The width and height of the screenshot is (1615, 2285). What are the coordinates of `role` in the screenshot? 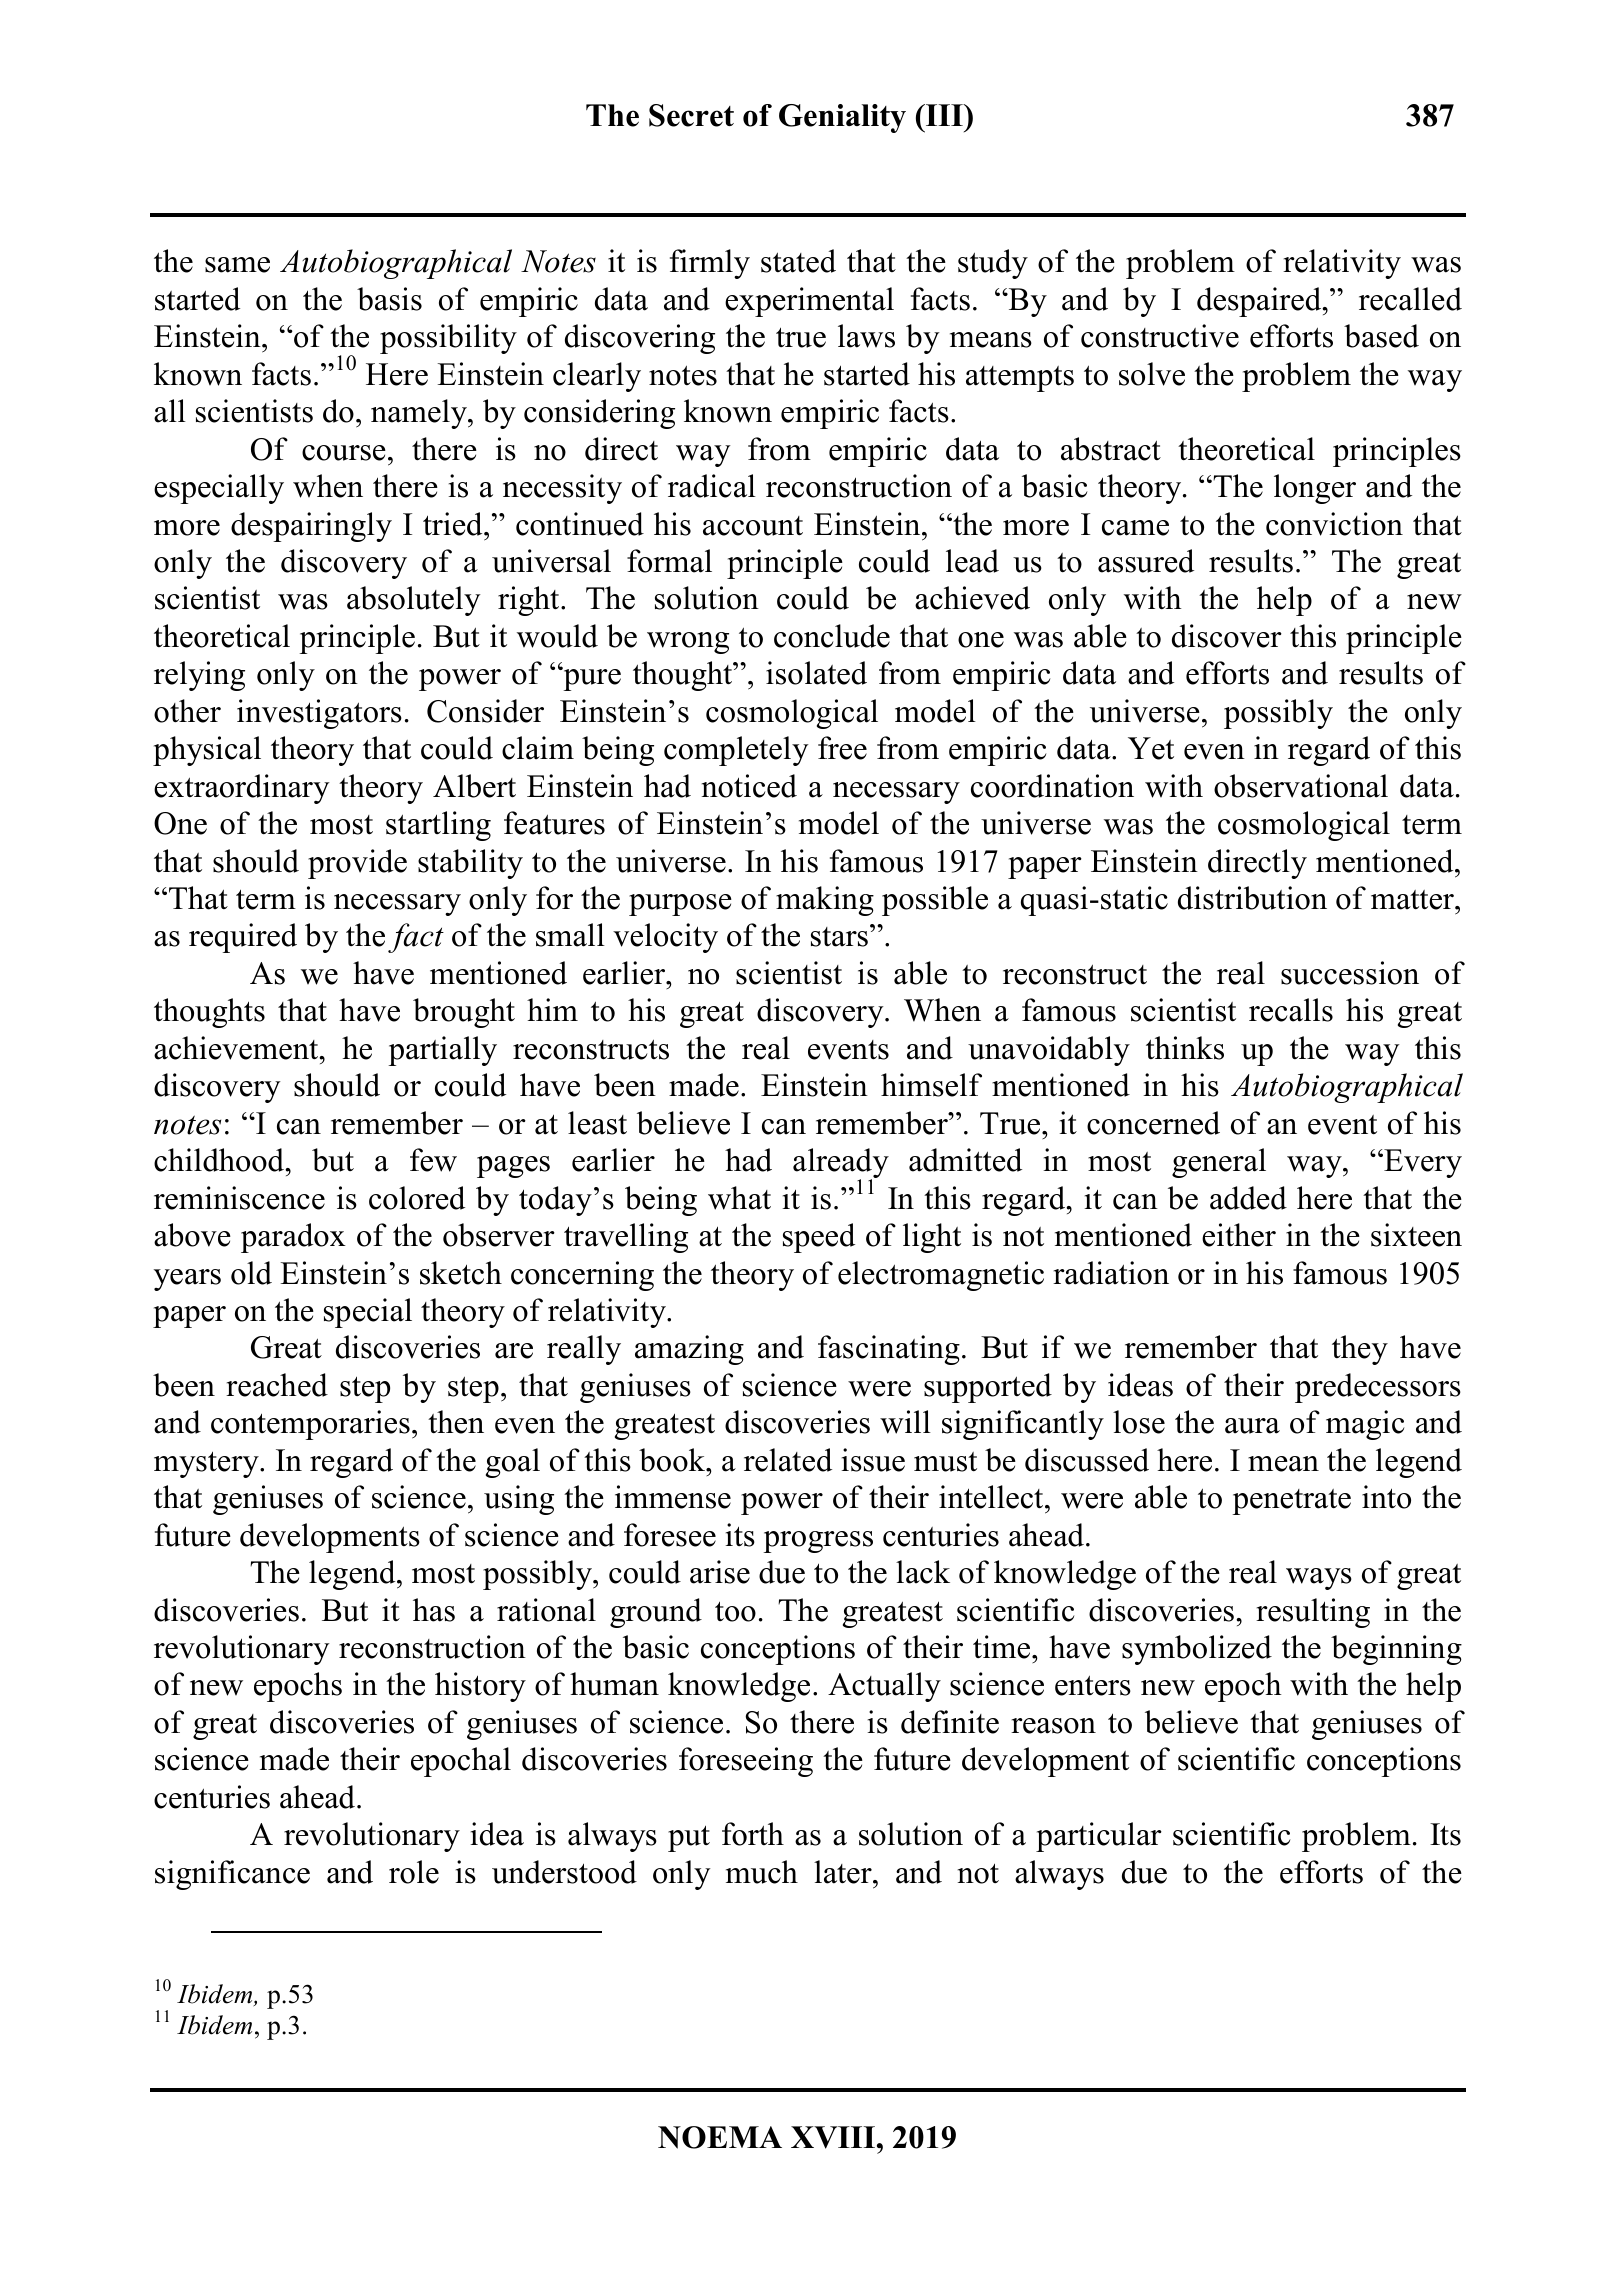 It's located at (414, 1872).
